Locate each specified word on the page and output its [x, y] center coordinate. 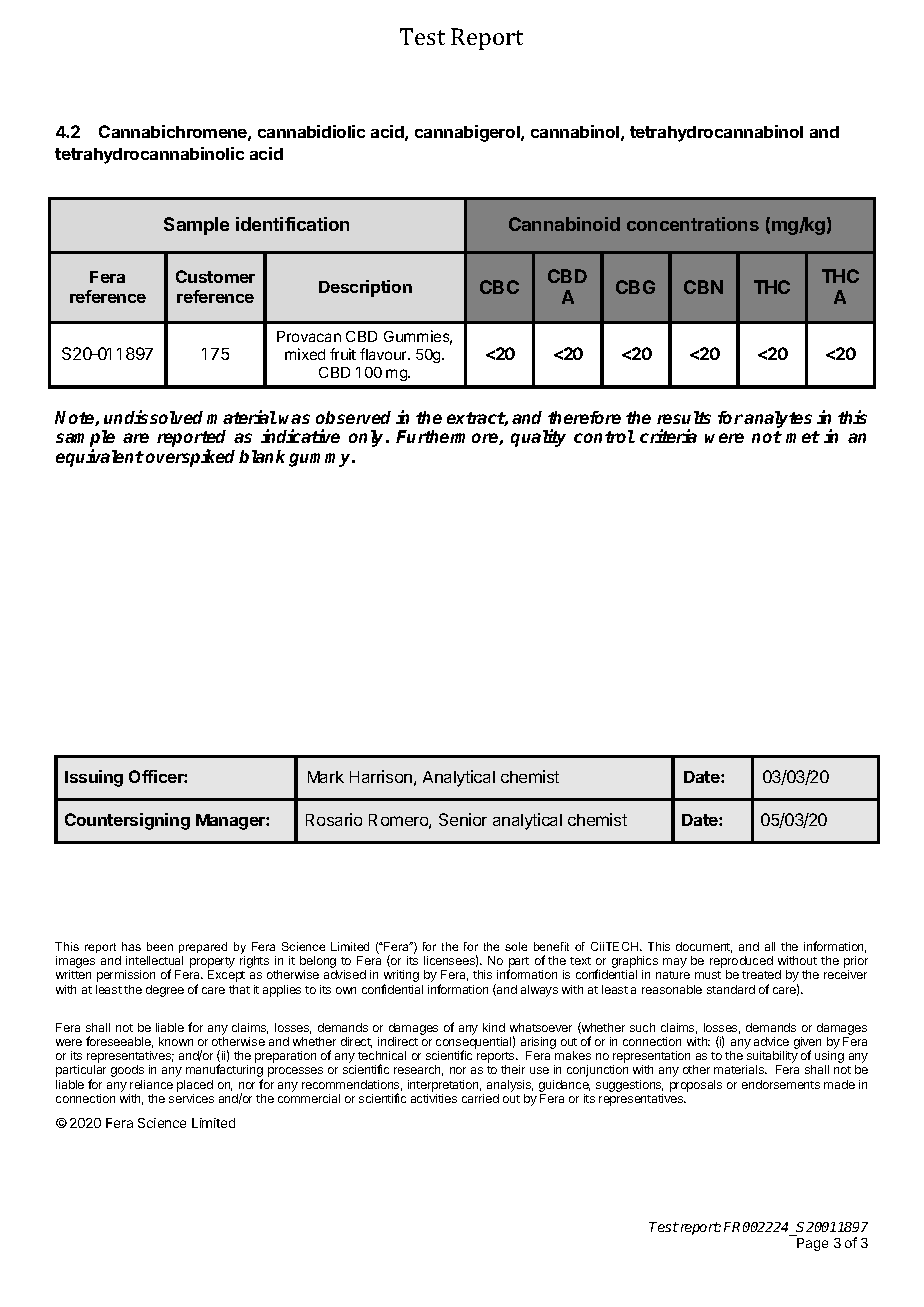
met [803, 437]
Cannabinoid [564, 224]
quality [538, 438]
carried [480, 1098]
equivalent [100, 458]
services [191, 1098]
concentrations [693, 224]
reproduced [741, 963]
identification [292, 224]
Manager [231, 822]
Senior [463, 819]
